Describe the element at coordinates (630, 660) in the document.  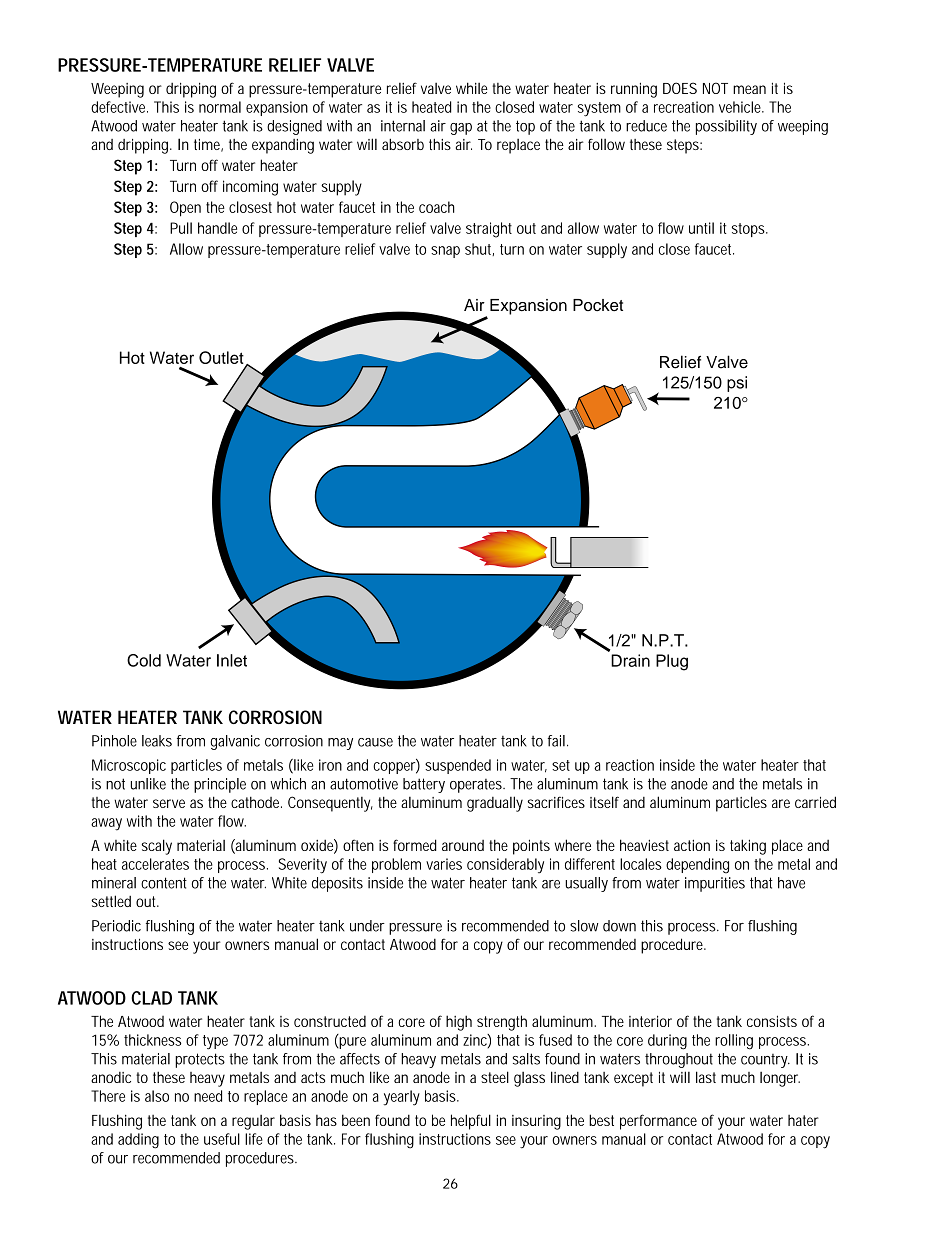
I see `Drain` at that location.
